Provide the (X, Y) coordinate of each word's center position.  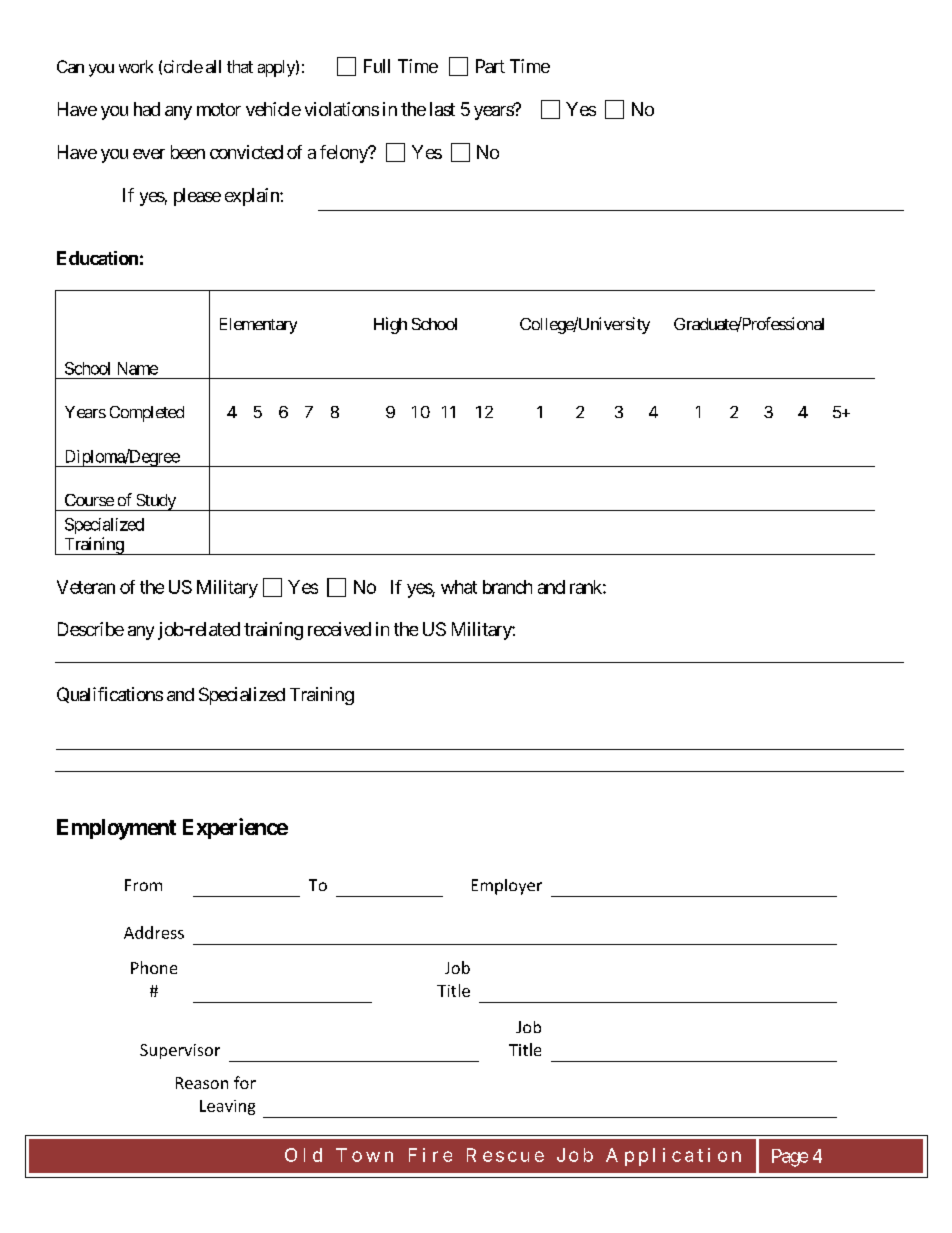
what (459, 587)
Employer (507, 887)
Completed (147, 414)
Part (490, 66)
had (147, 109)
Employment (116, 829)
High (390, 325)
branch (507, 587)
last (442, 109)
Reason (202, 1083)
